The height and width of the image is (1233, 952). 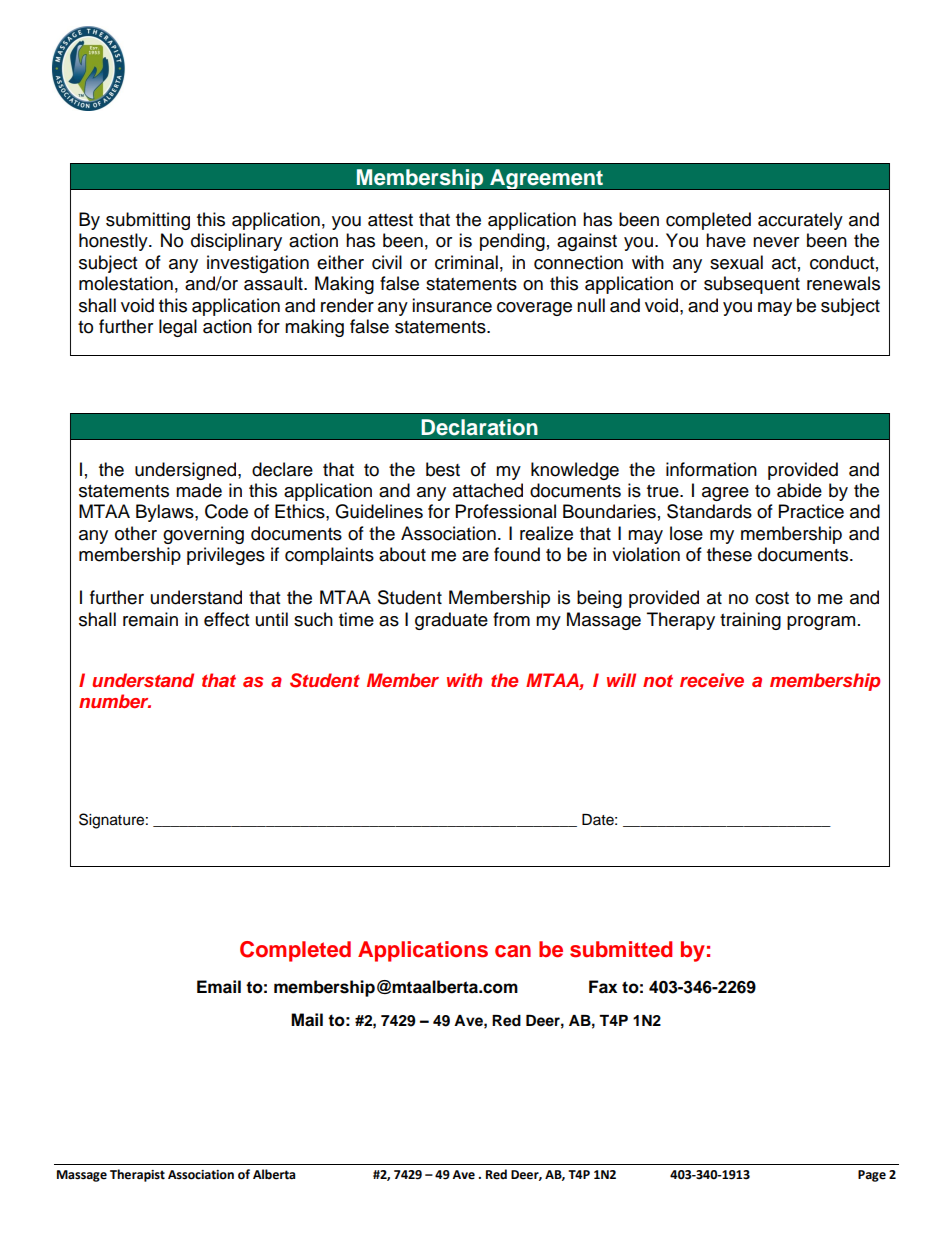 What do you see at coordinates (512, 242) in the image?
I see `pending` at bounding box center [512, 242].
